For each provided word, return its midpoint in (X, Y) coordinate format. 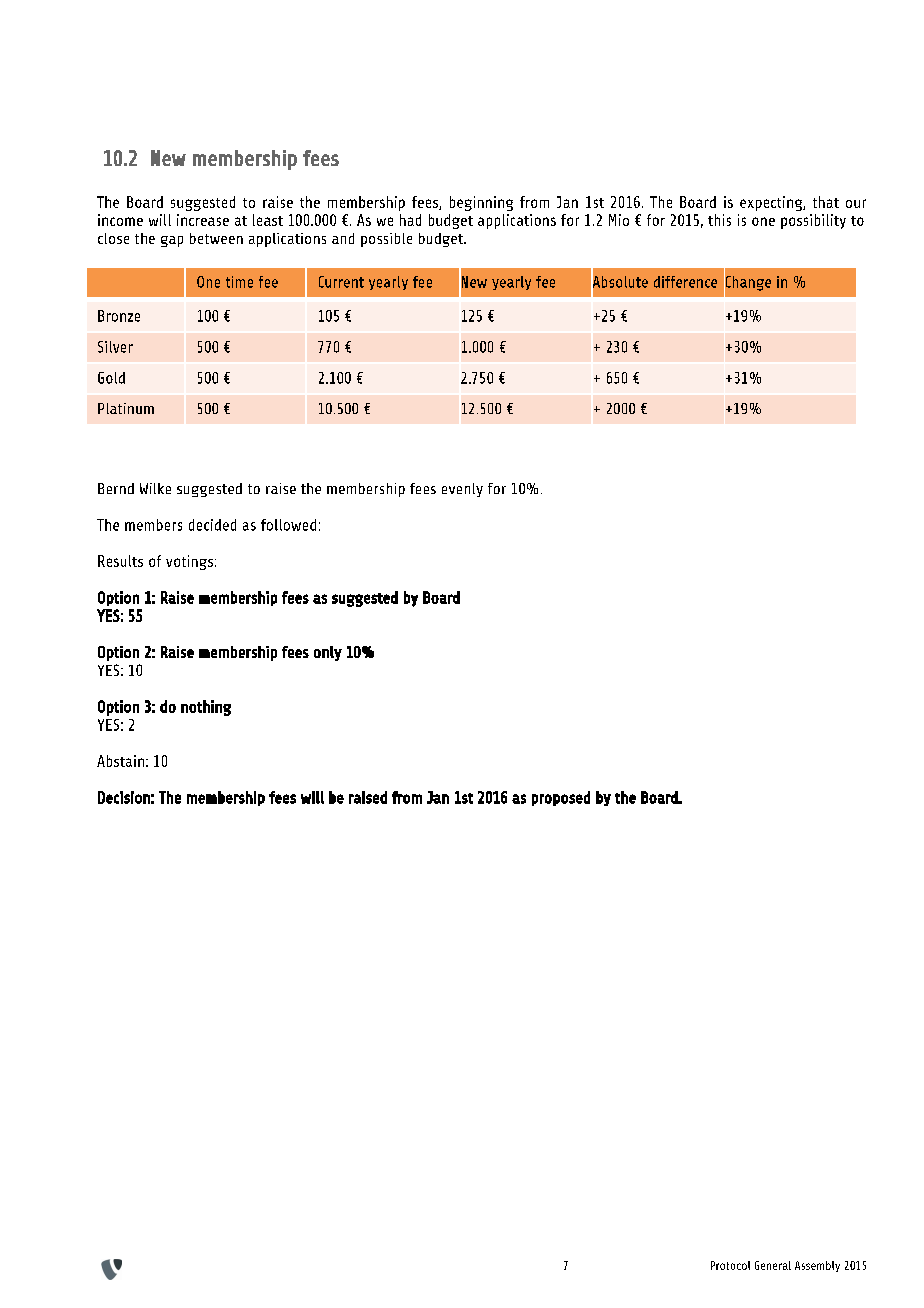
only (328, 653)
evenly (462, 490)
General (773, 1265)
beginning (481, 203)
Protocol (730, 1265)
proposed (561, 798)
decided (212, 525)
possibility (813, 221)
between (216, 238)
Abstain (120, 761)
